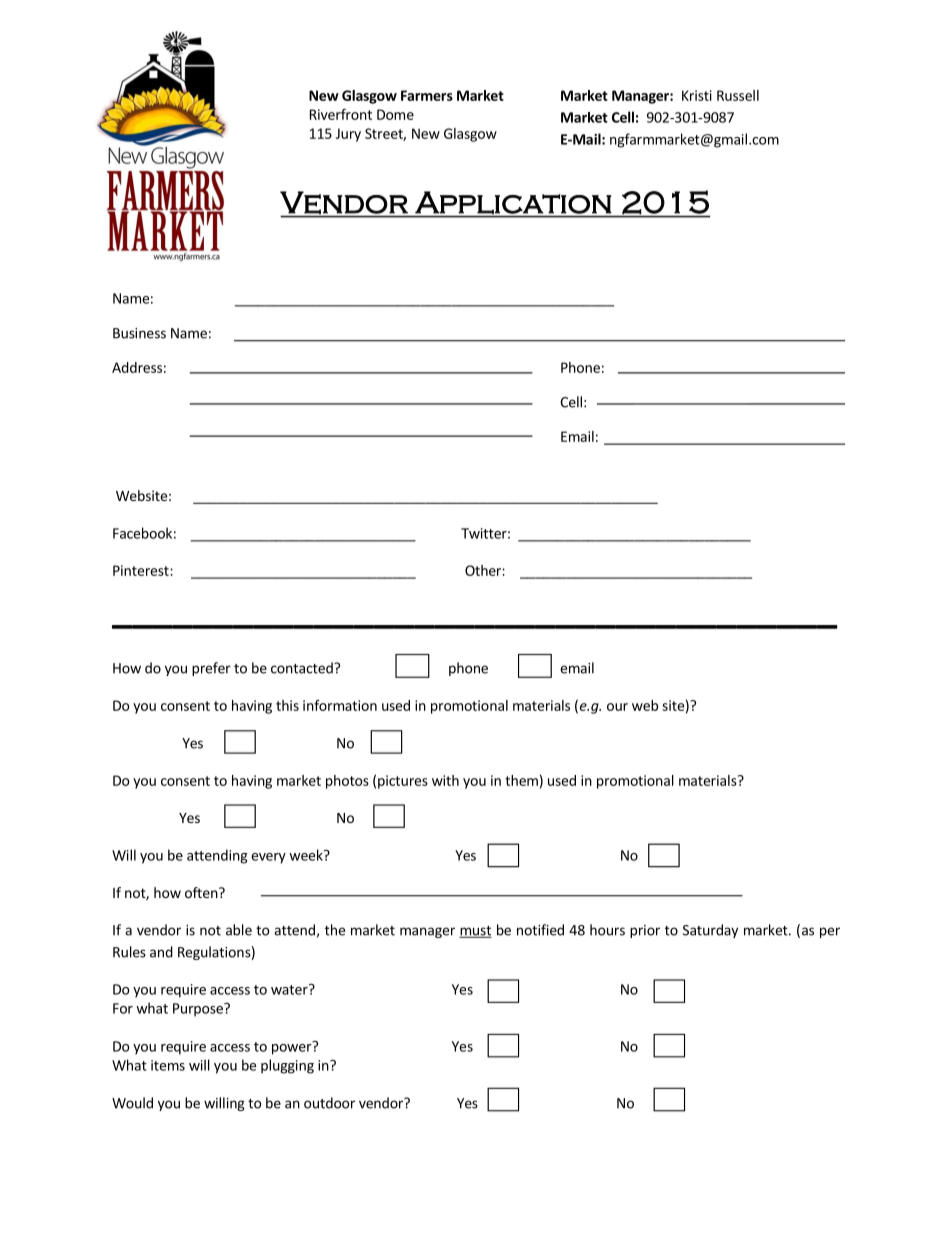  I want to click on items, so click(168, 1065).
